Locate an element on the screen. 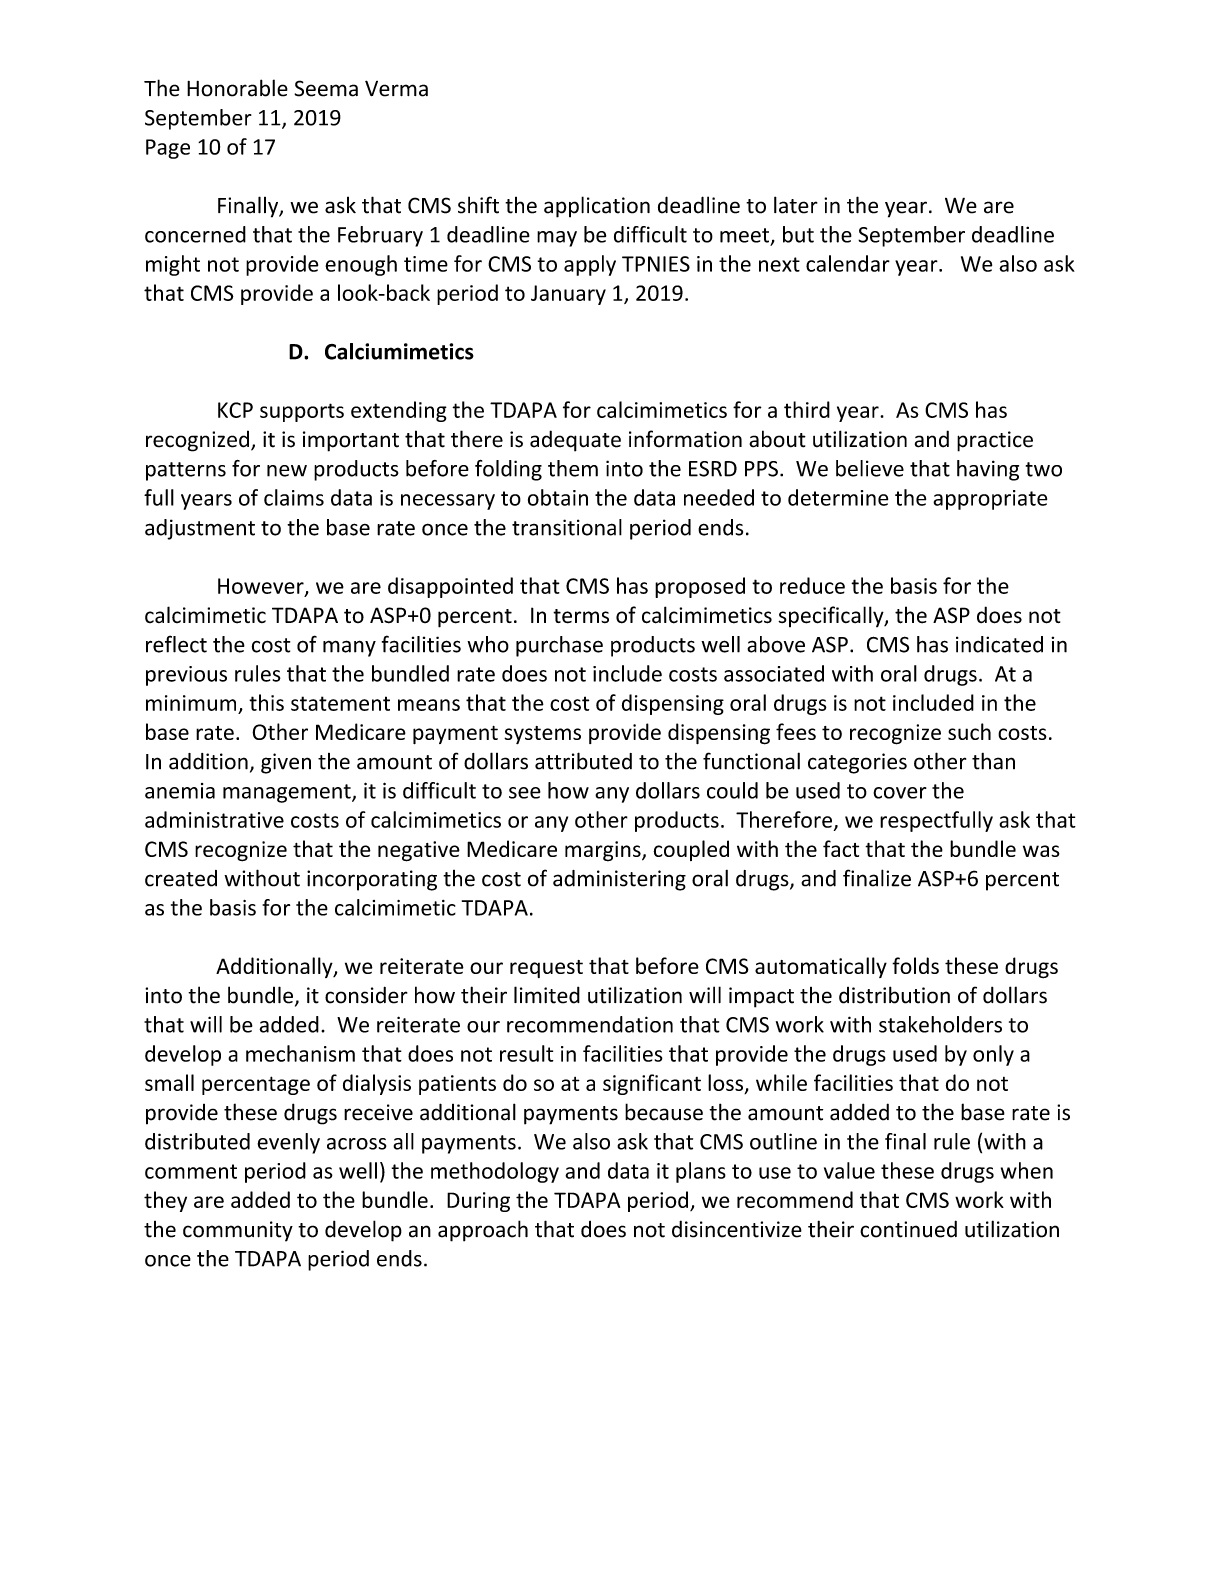 The height and width of the screenshot is (1582, 1223). community is located at coordinates (238, 1231).
